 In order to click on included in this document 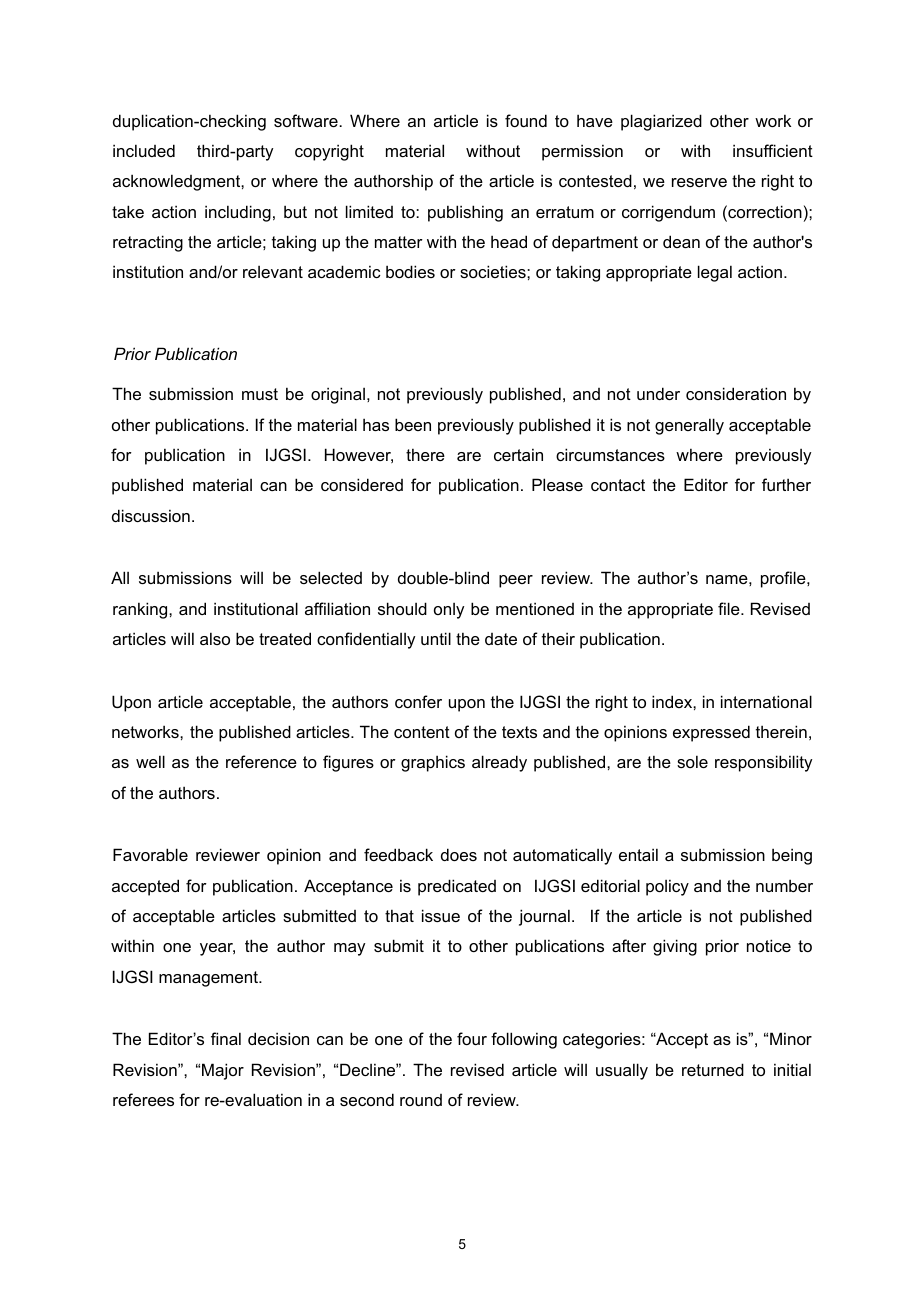, I will do `click(144, 150)`.
